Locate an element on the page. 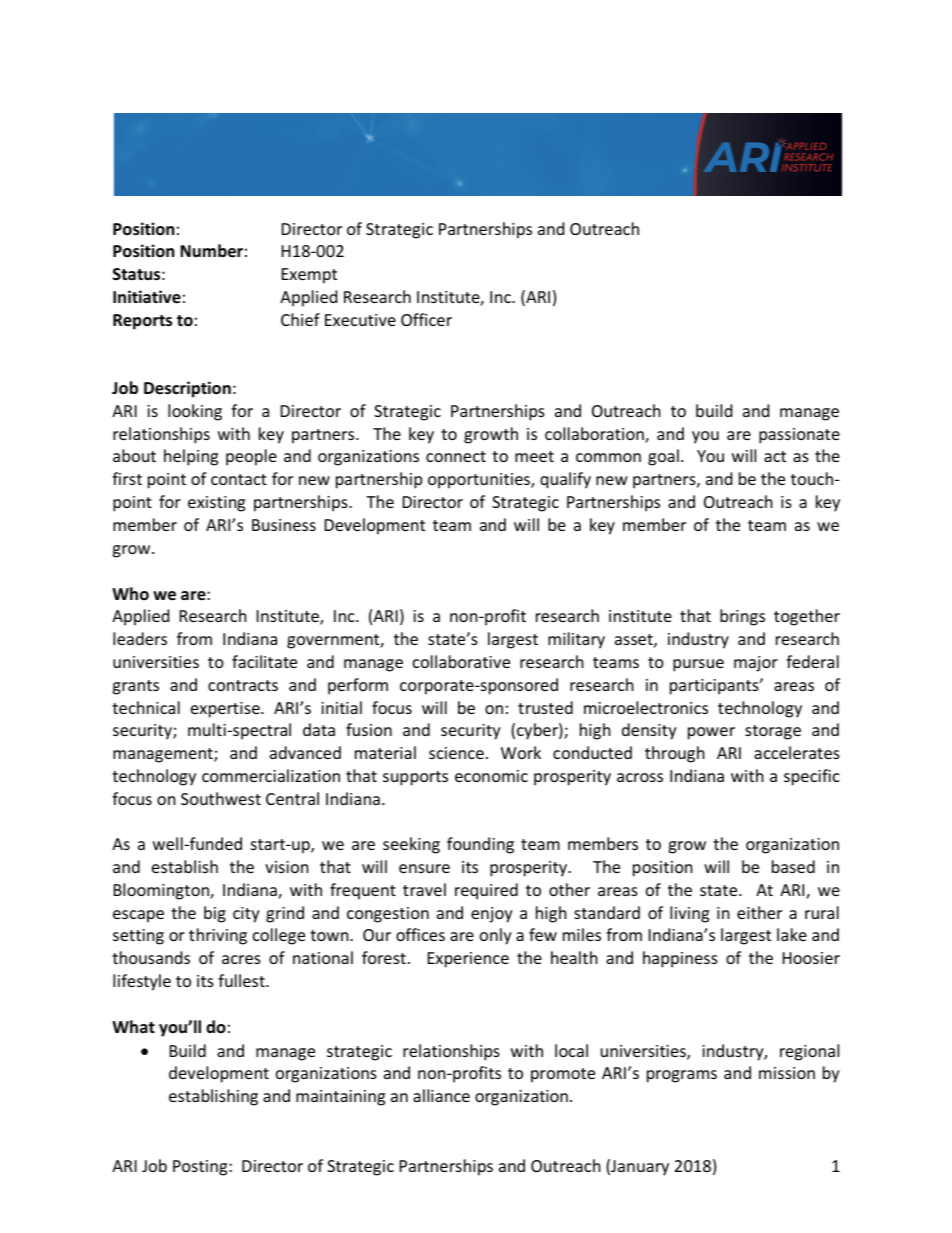  thriving is located at coordinates (218, 936).
